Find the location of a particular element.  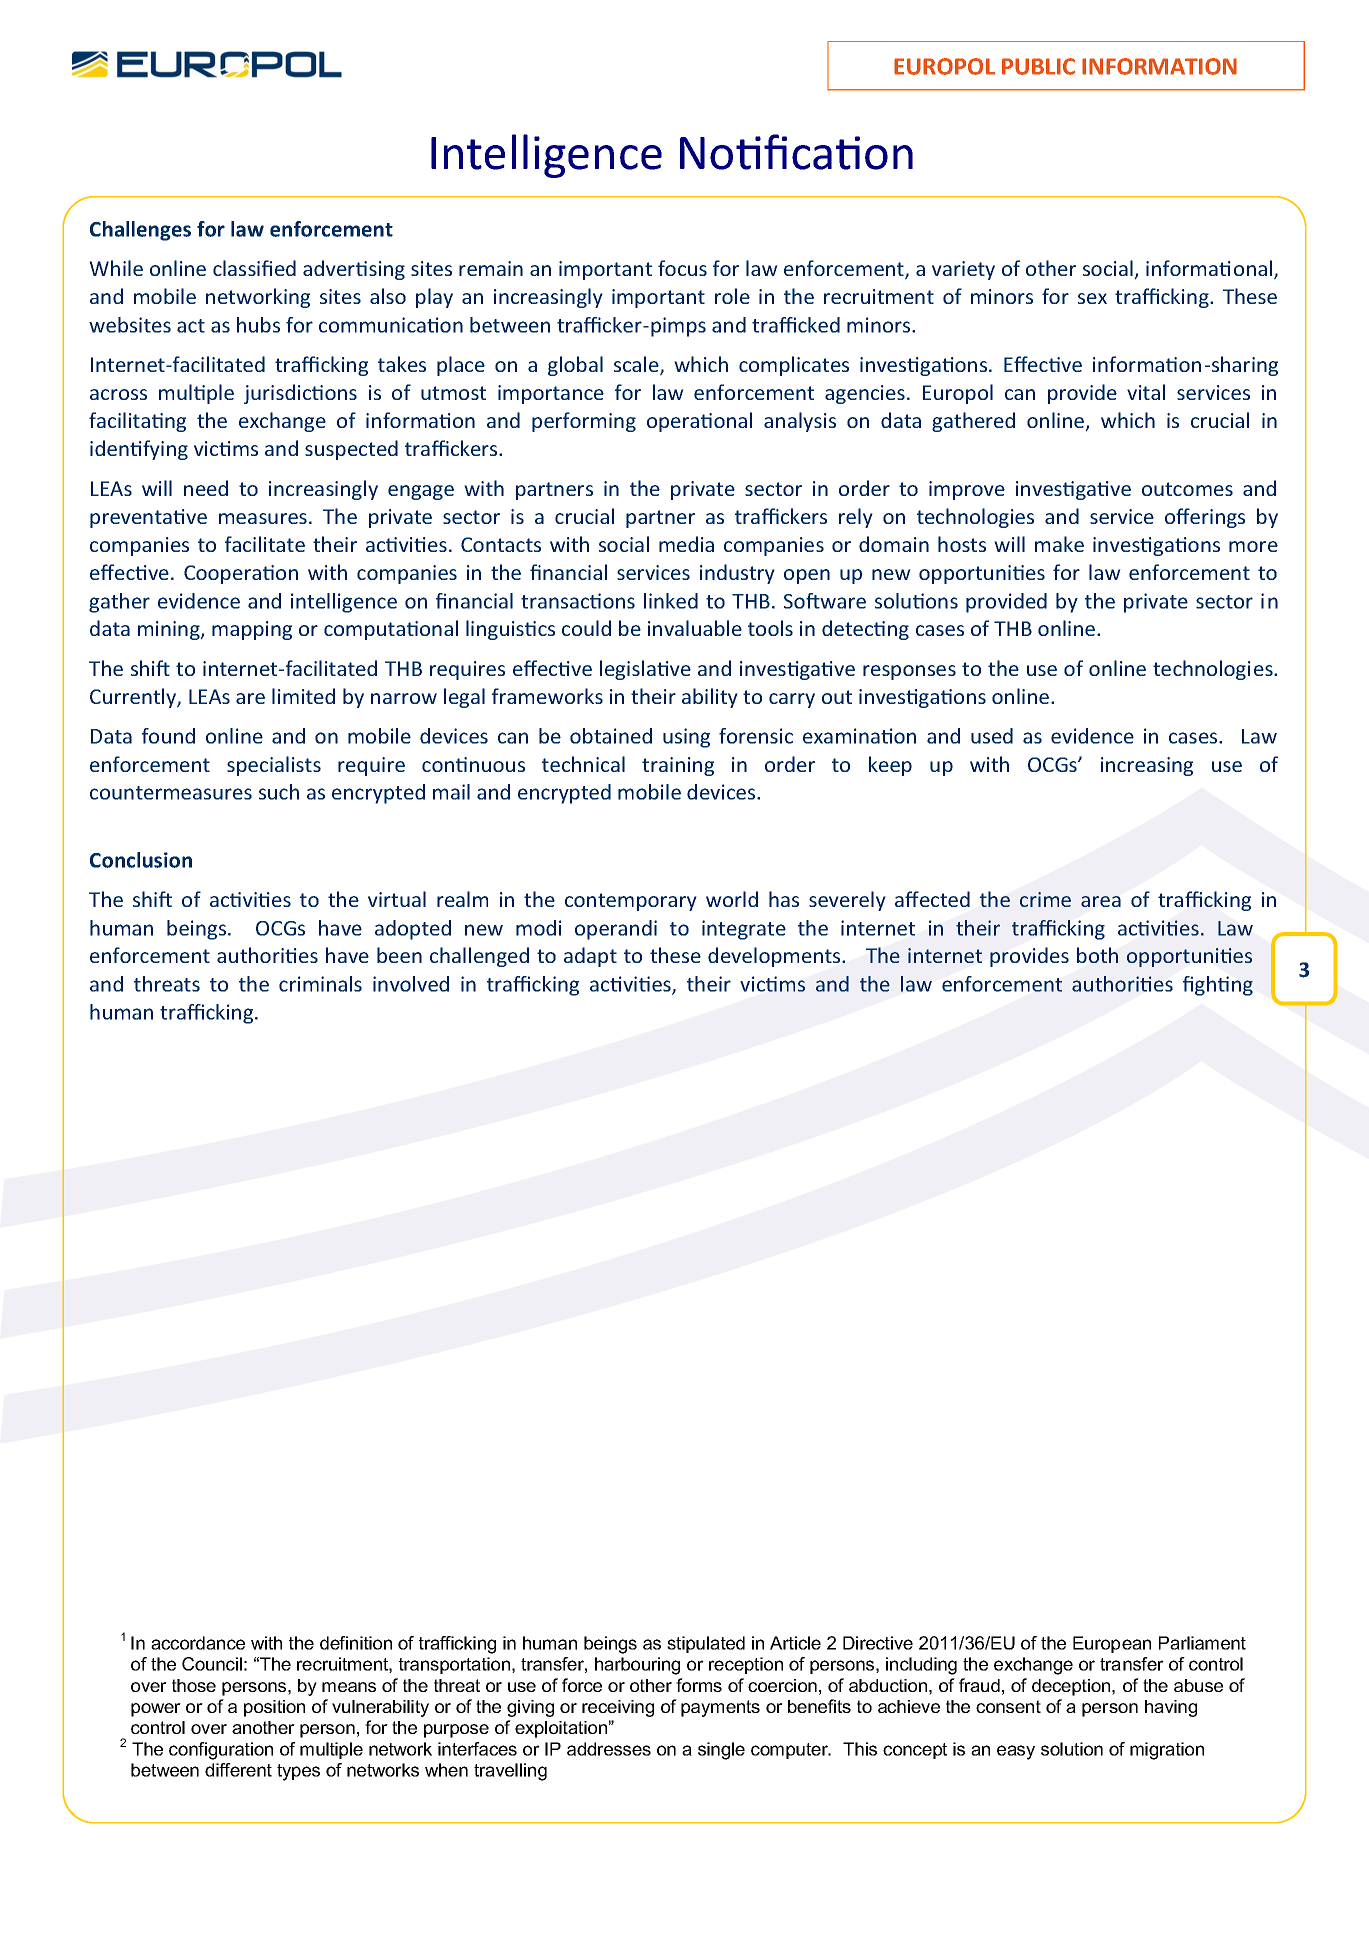

Challenges is located at coordinates (140, 231).
